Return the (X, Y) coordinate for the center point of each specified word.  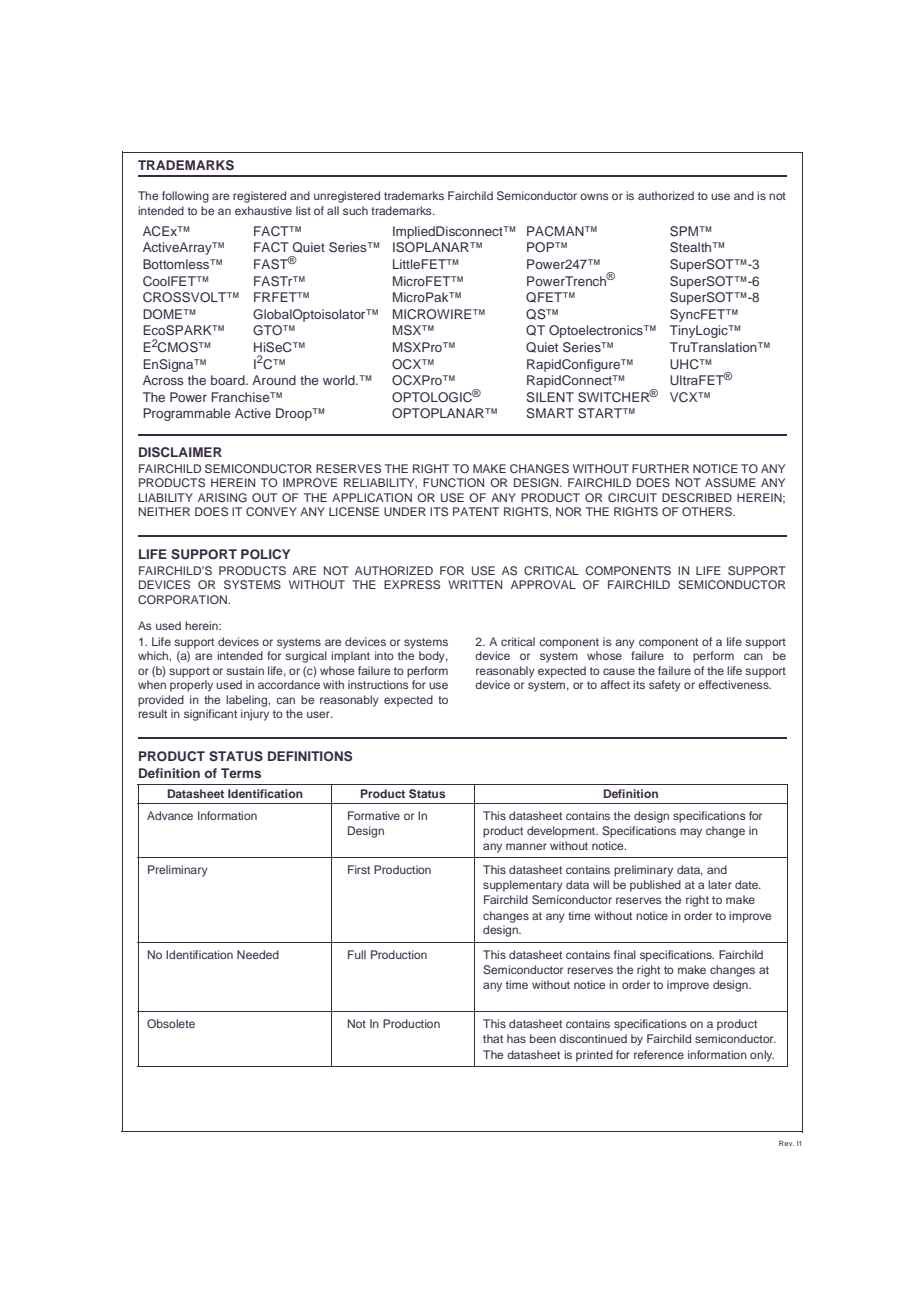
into (384, 655)
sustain (245, 670)
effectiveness (734, 684)
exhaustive (263, 210)
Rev (786, 1143)
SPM (685, 231)
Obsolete (171, 1023)
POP (542, 247)
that (493, 1038)
